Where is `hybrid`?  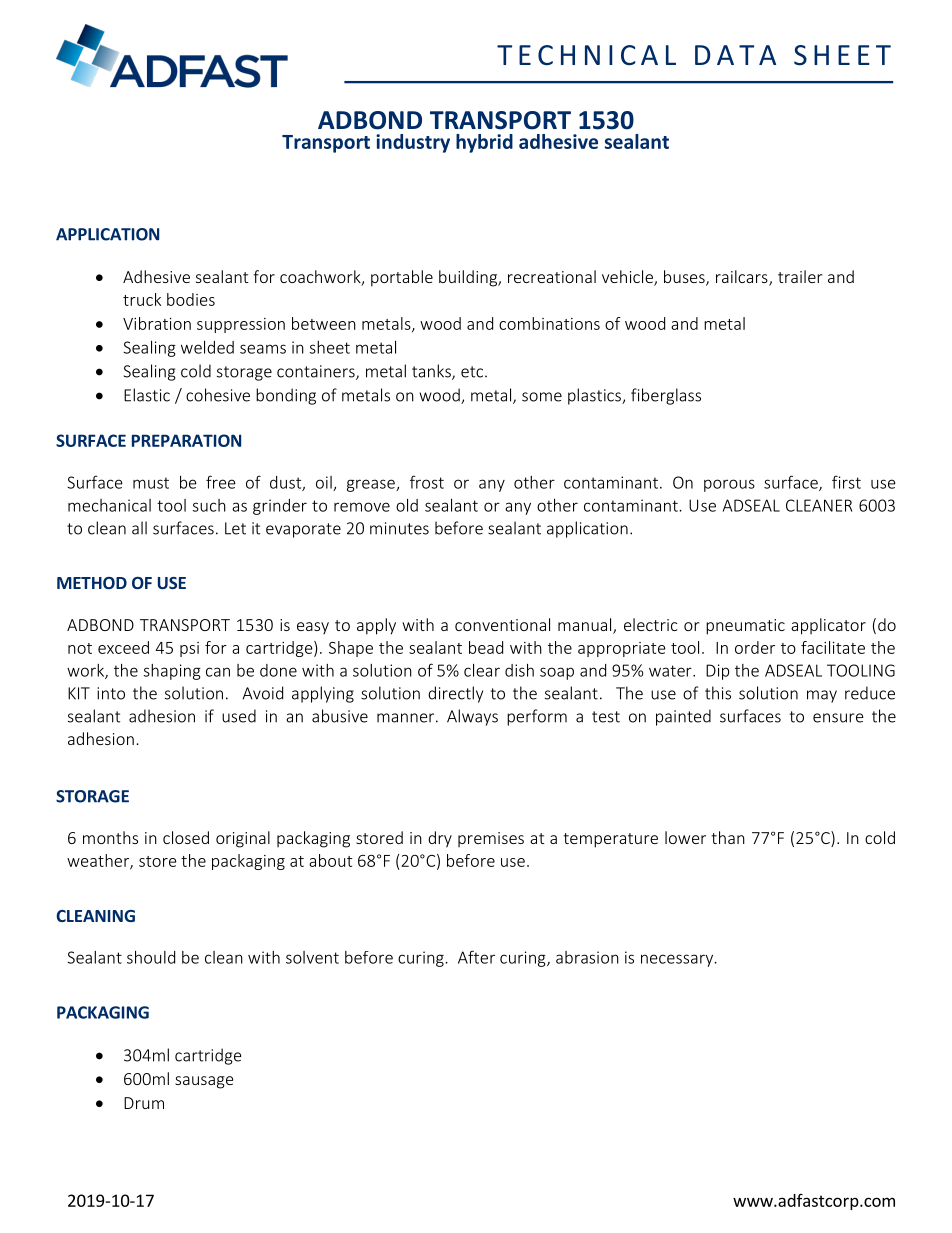 hybrid is located at coordinates (484, 143).
